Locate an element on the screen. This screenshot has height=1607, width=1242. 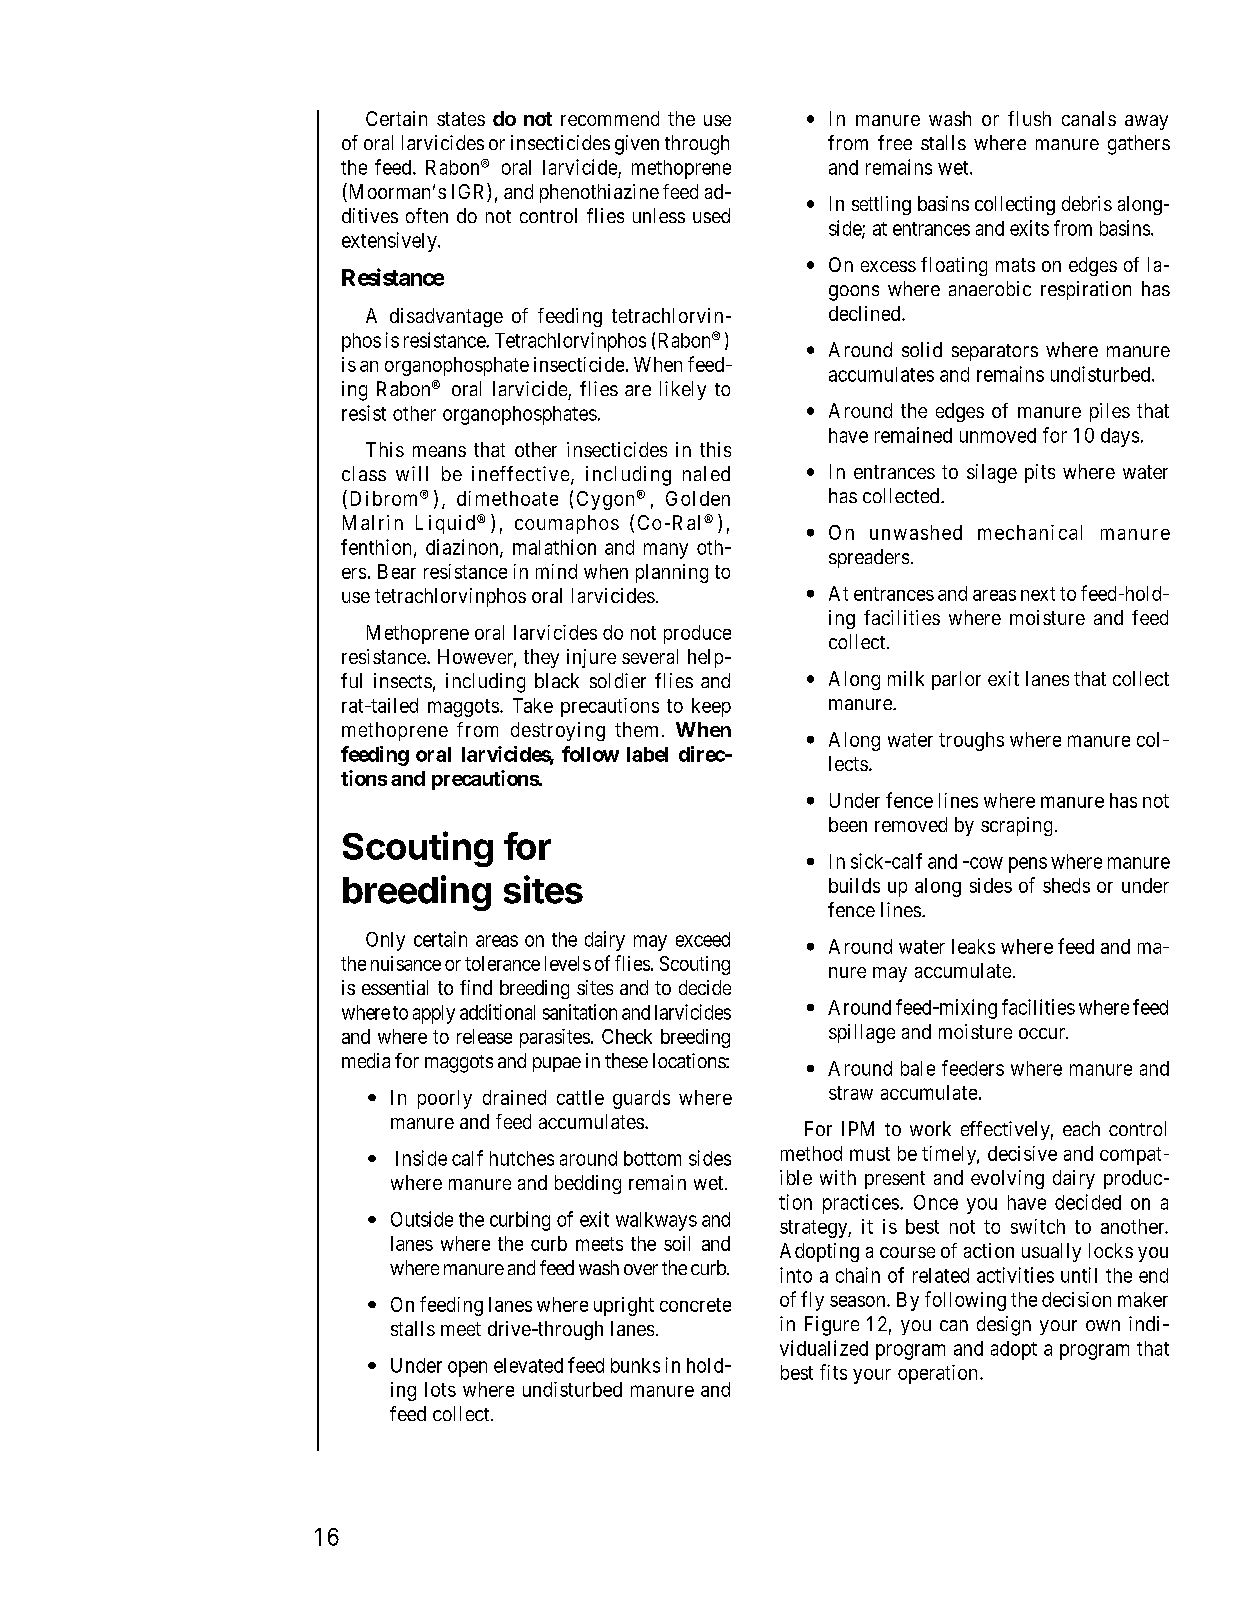
used is located at coordinates (711, 215).
